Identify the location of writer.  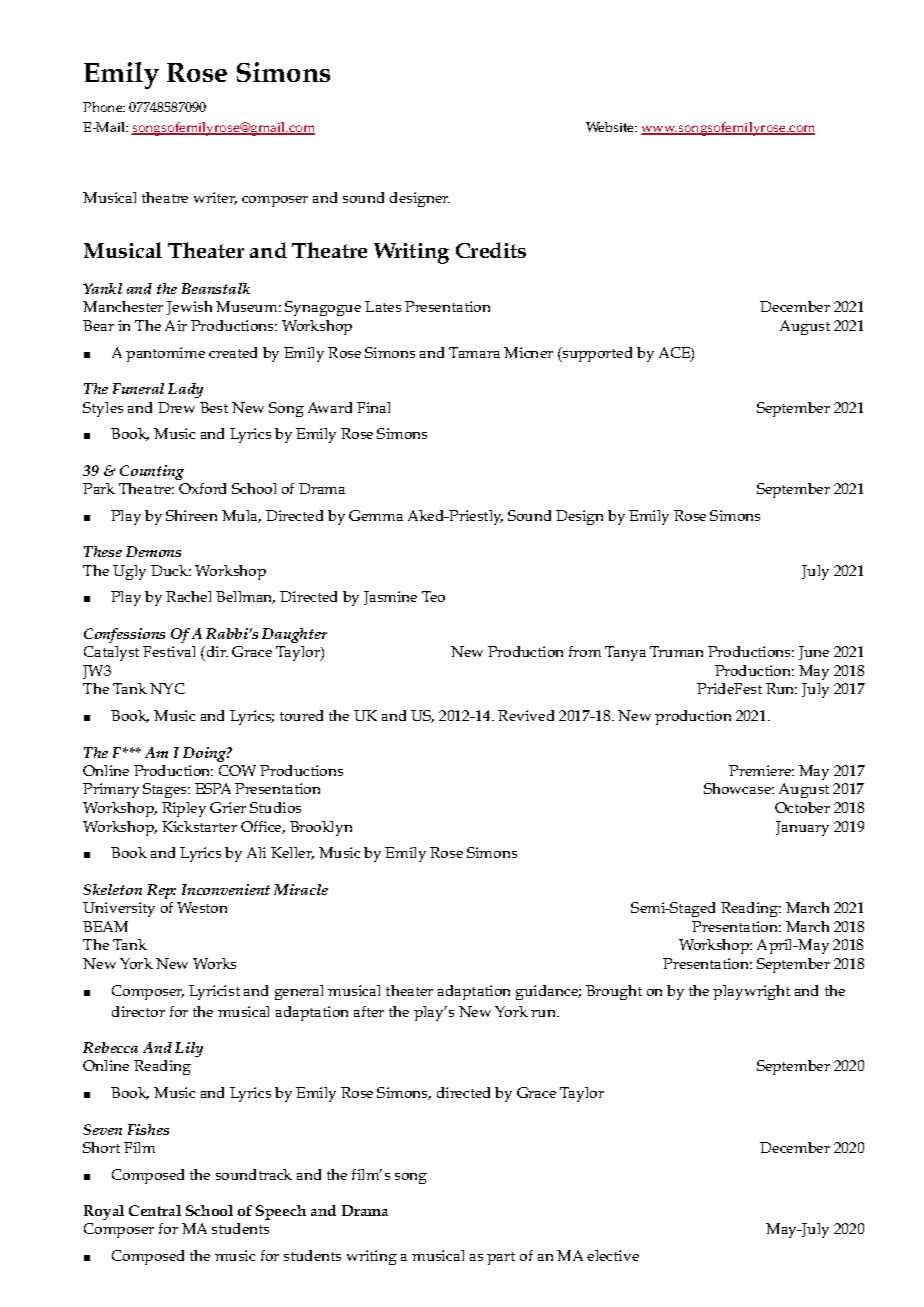
(215, 198).
